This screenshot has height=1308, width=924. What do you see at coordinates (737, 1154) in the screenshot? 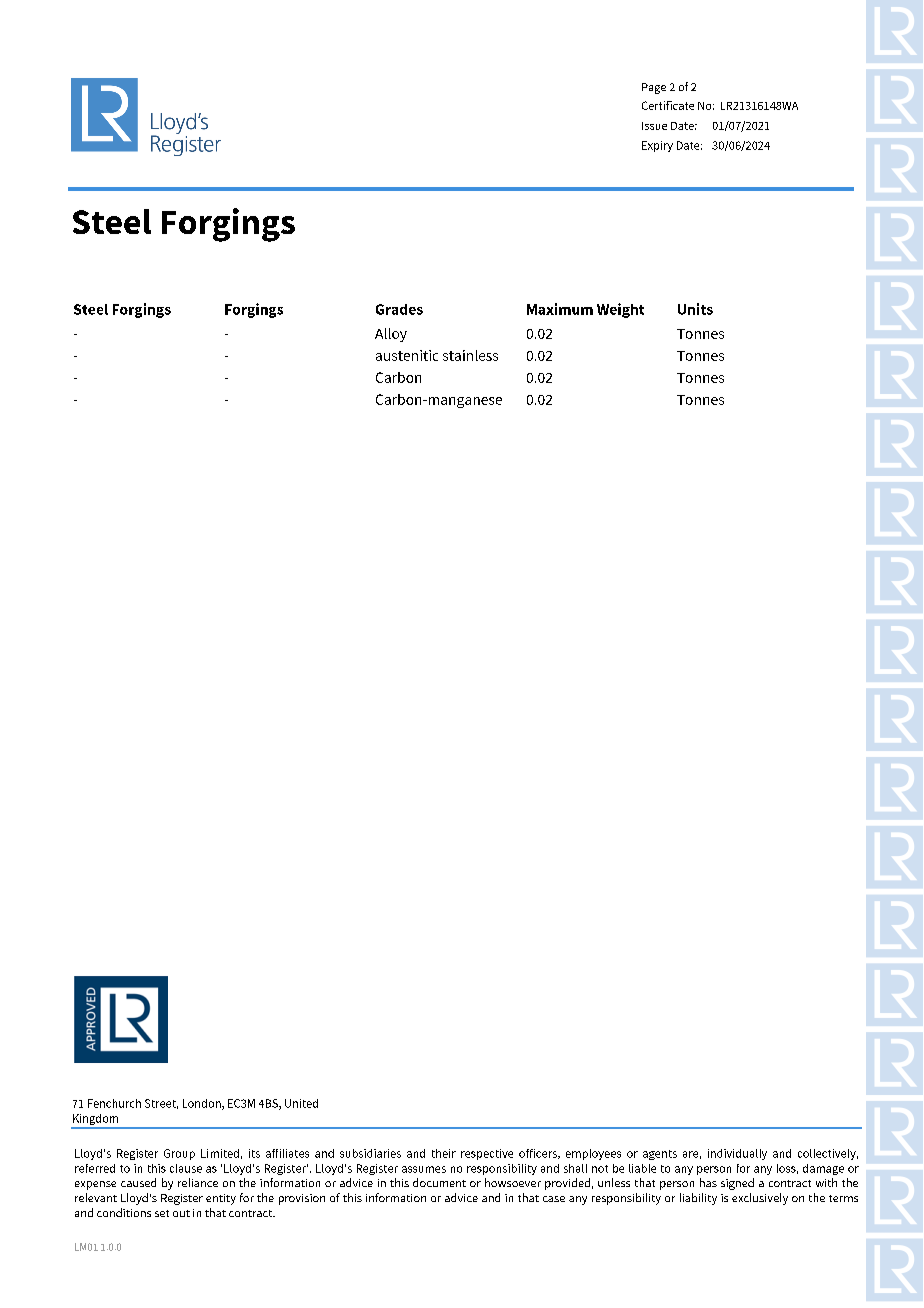
I see `individually` at bounding box center [737, 1154].
